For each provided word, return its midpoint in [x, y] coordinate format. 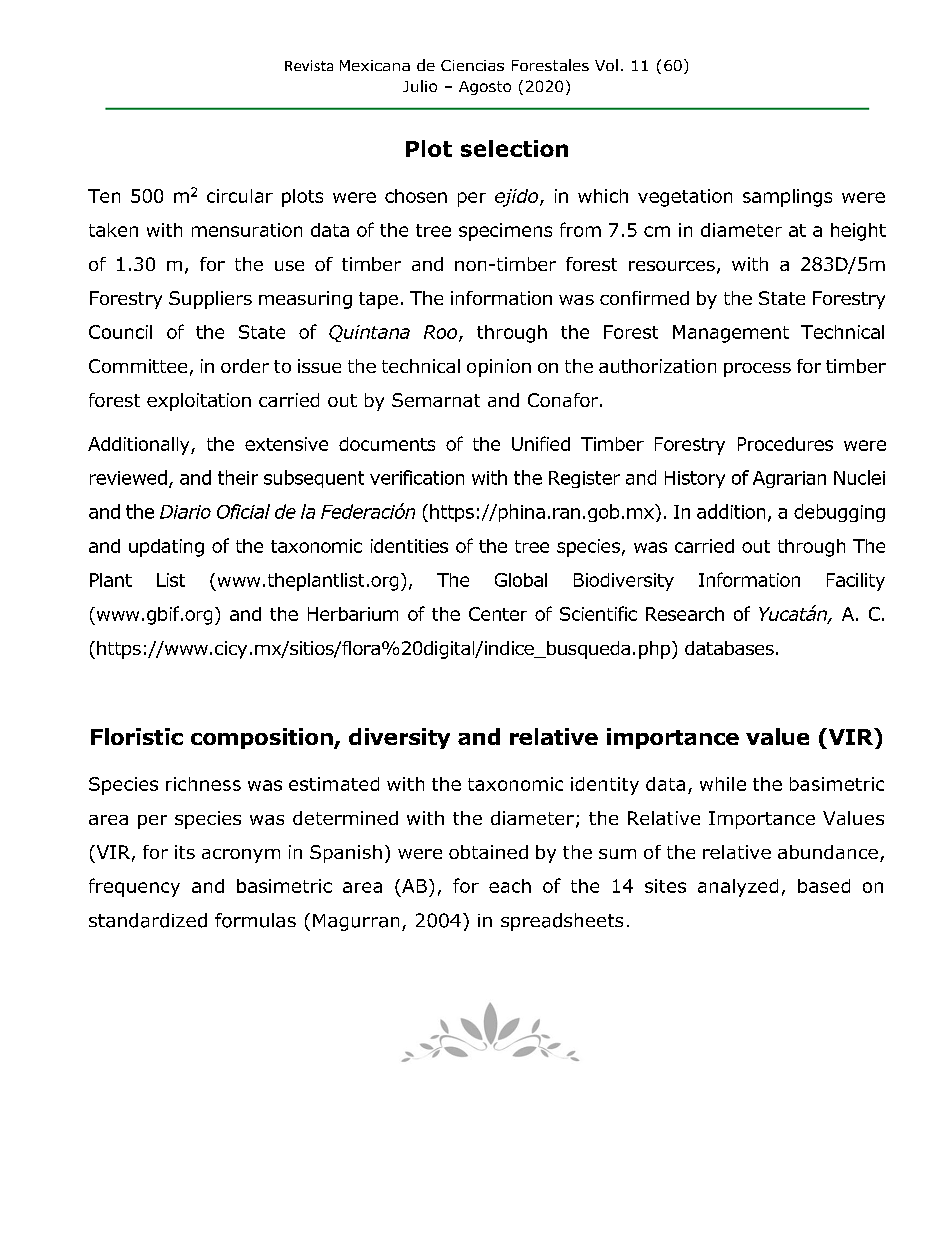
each [510, 886]
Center [498, 614]
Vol [606, 65]
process [757, 370]
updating [166, 548]
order [245, 366]
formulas [255, 920]
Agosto [485, 88]
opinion [499, 368]
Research [685, 614]
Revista [309, 65]
